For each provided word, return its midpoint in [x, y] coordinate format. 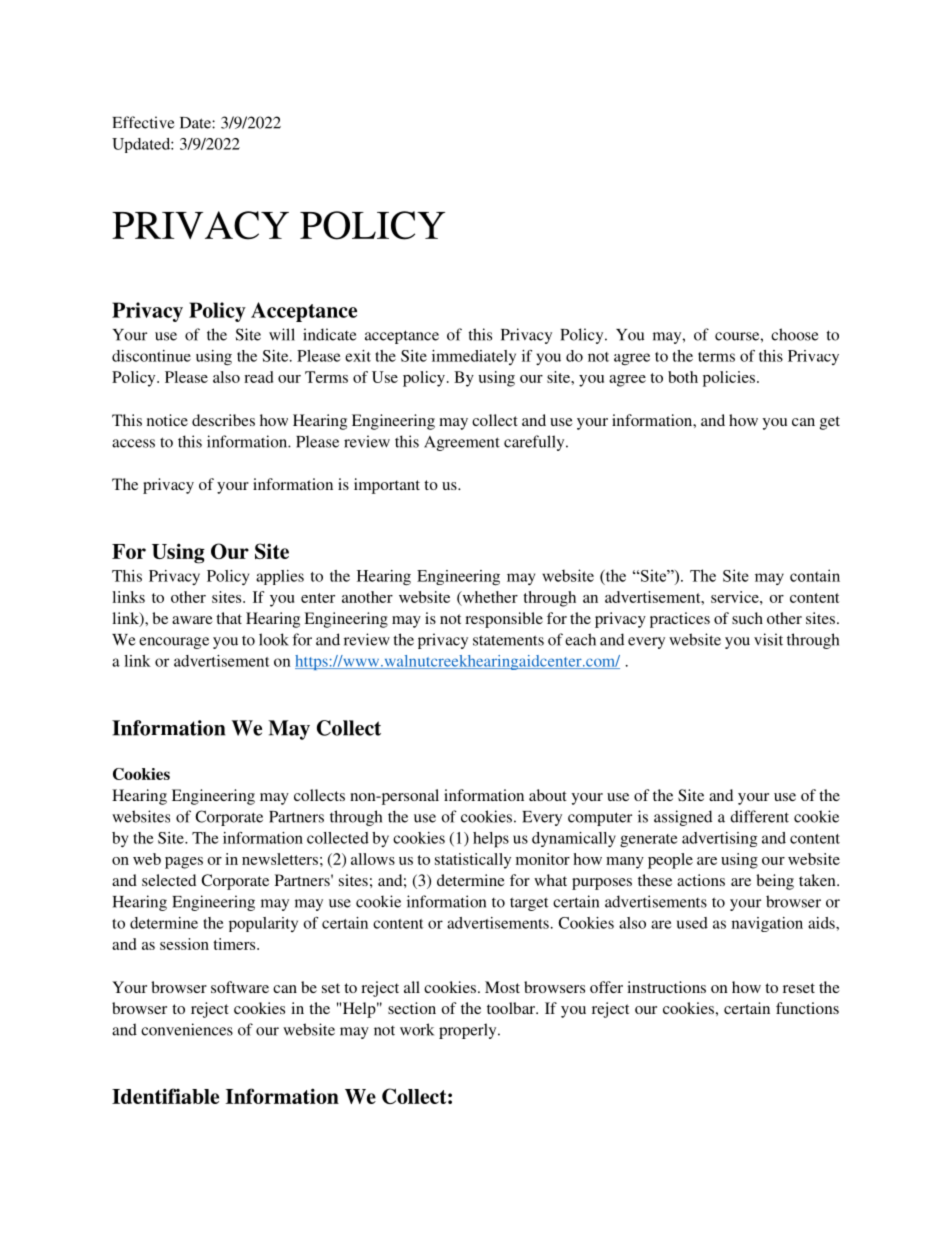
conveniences [187, 1029]
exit [358, 356]
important [387, 486]
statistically [473, 861]
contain [815, 575]
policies [729, 379]
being [775, 882]
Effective [143, 122]
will [282, 334]
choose [794, 334]
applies [280, 577]
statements [508, 640]
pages [184, 863]
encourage [174, 643]
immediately [474, 357]
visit [768, 639]
